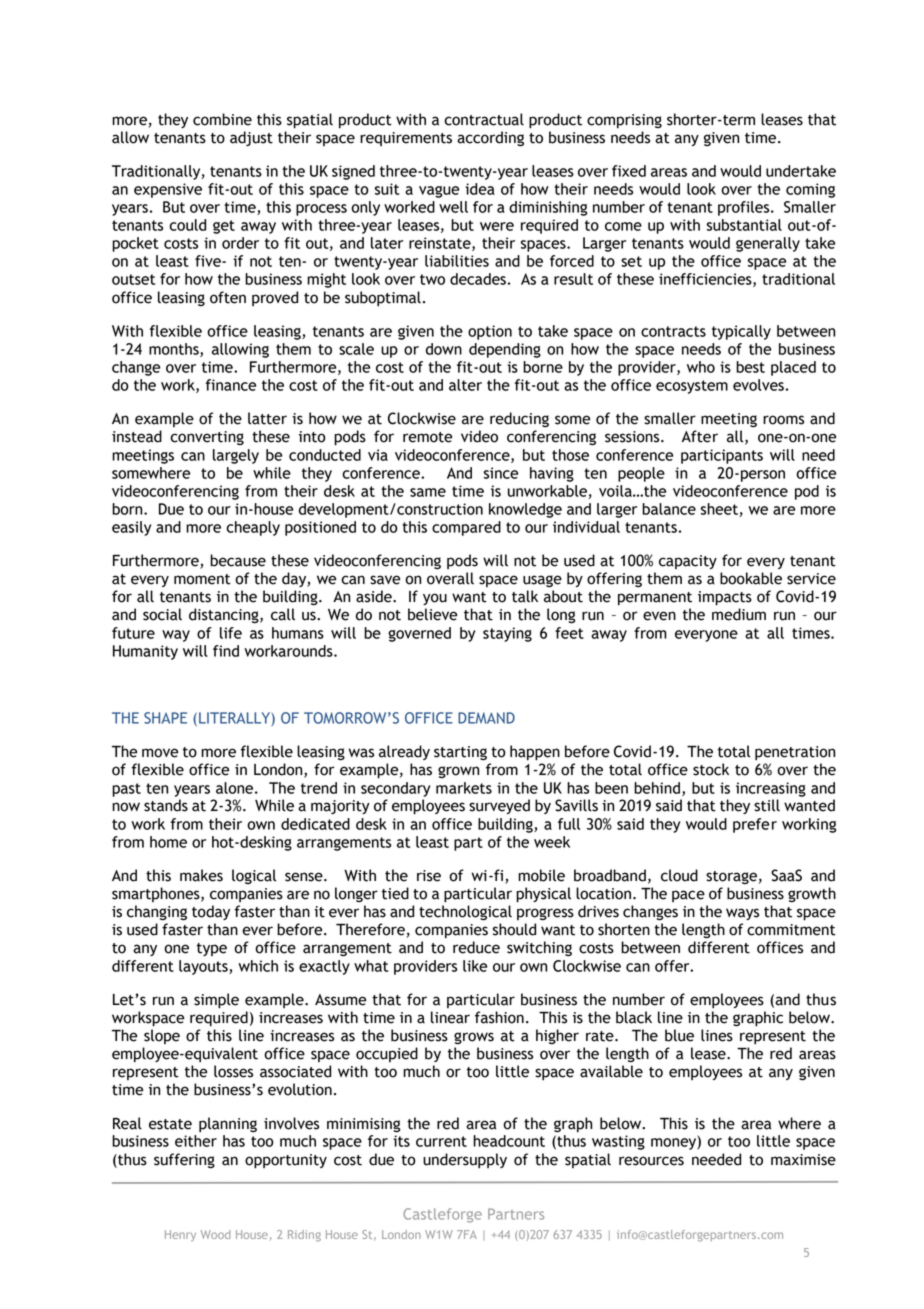 This page has width=924, height=1309. What do you see at coordinates (486, 718) in the page?
I see `DEMAND` at bounding box center [486, 718].
